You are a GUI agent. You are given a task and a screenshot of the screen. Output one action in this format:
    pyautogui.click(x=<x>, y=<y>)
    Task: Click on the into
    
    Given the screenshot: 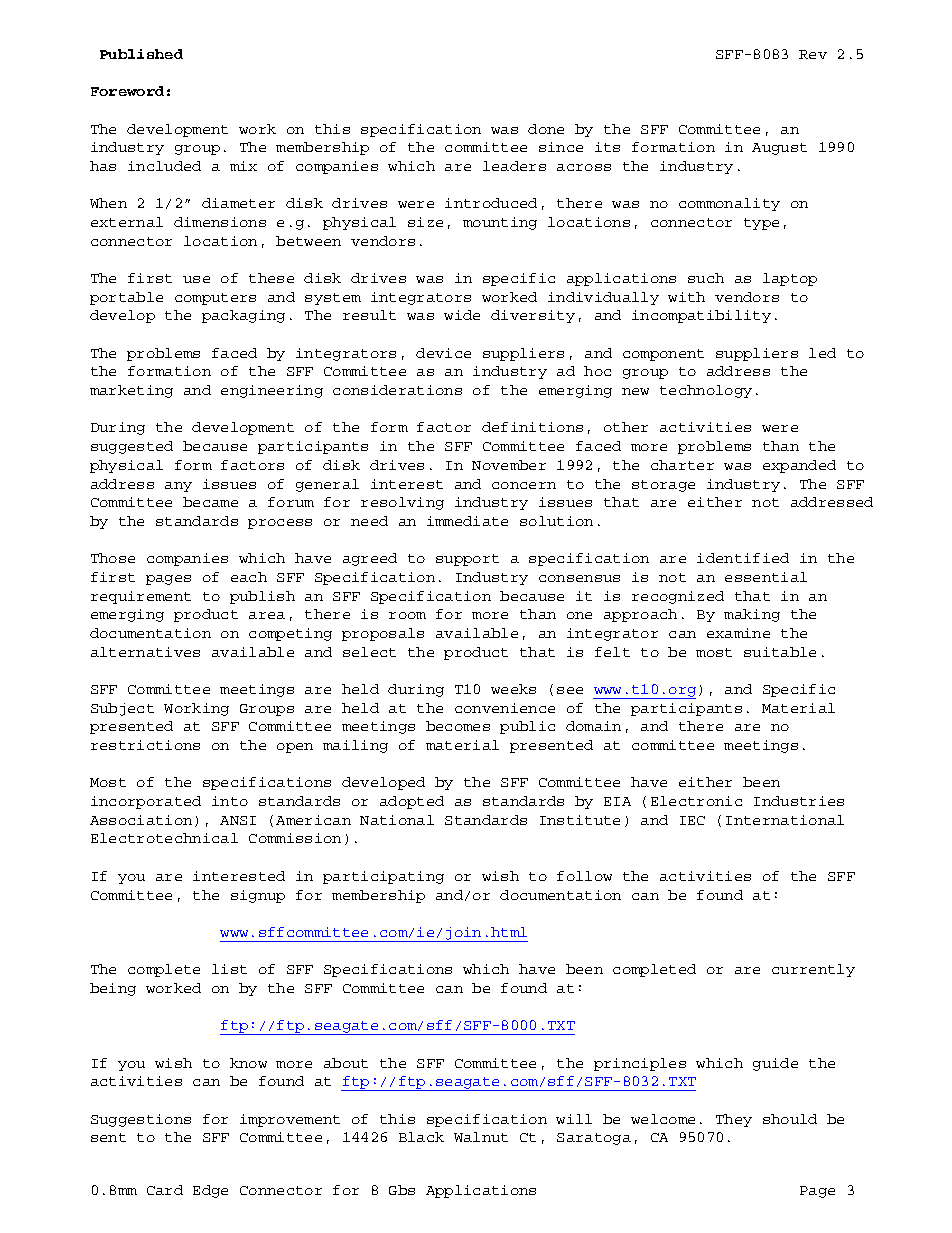 What is the action you would take?
    pyautogui.click(x=230, y=801)
